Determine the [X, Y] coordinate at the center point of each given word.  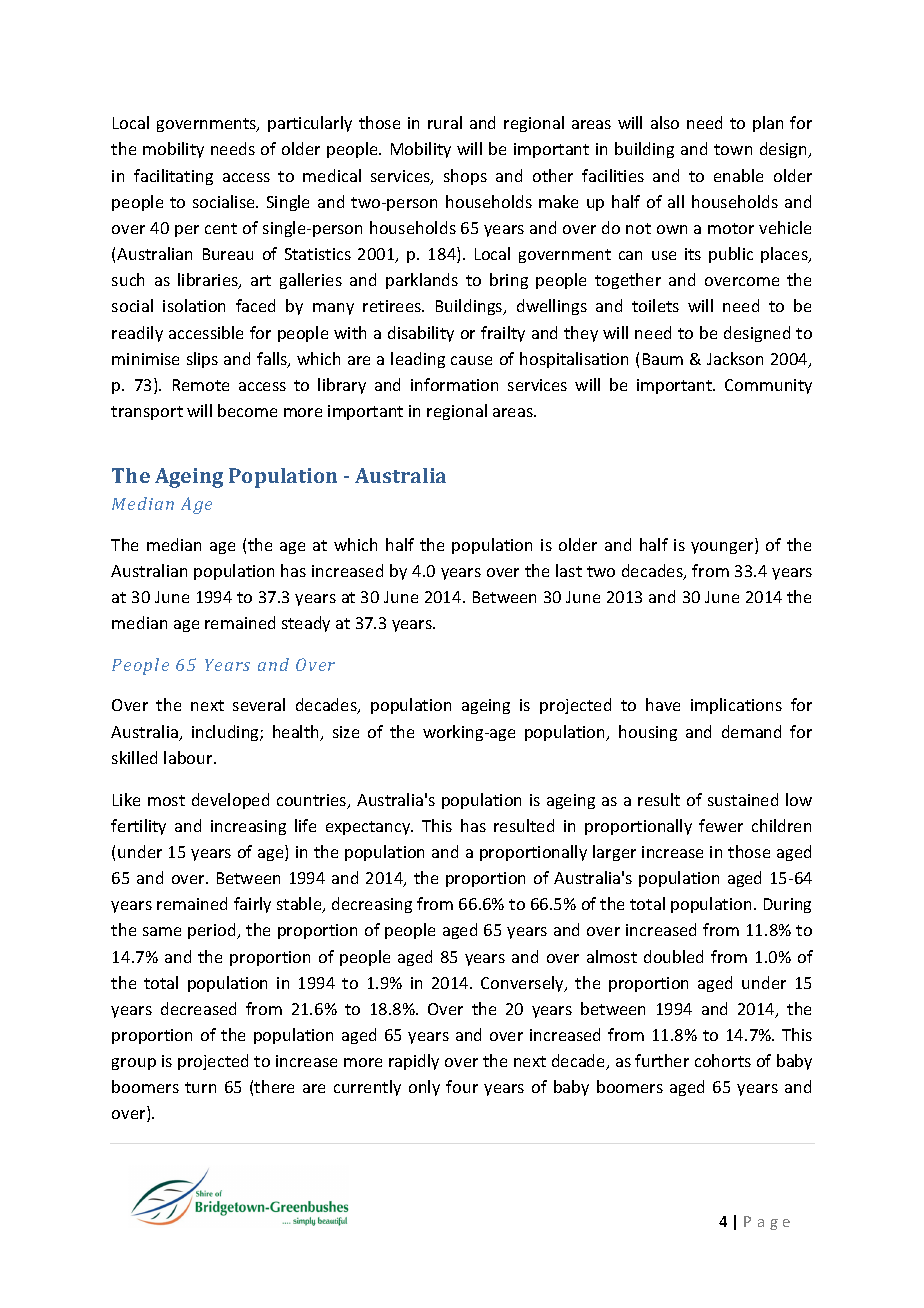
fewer [721, 825]
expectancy [369, 828]
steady [306, 624]
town [733, 149]
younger [723, 548]
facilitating [173, 177]
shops [465, 177]
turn [200, 1087]
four [462, 1086]
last [569, 570]
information [454, 384]
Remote [201, 385]
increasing [248, 827]
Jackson [735, 358]
